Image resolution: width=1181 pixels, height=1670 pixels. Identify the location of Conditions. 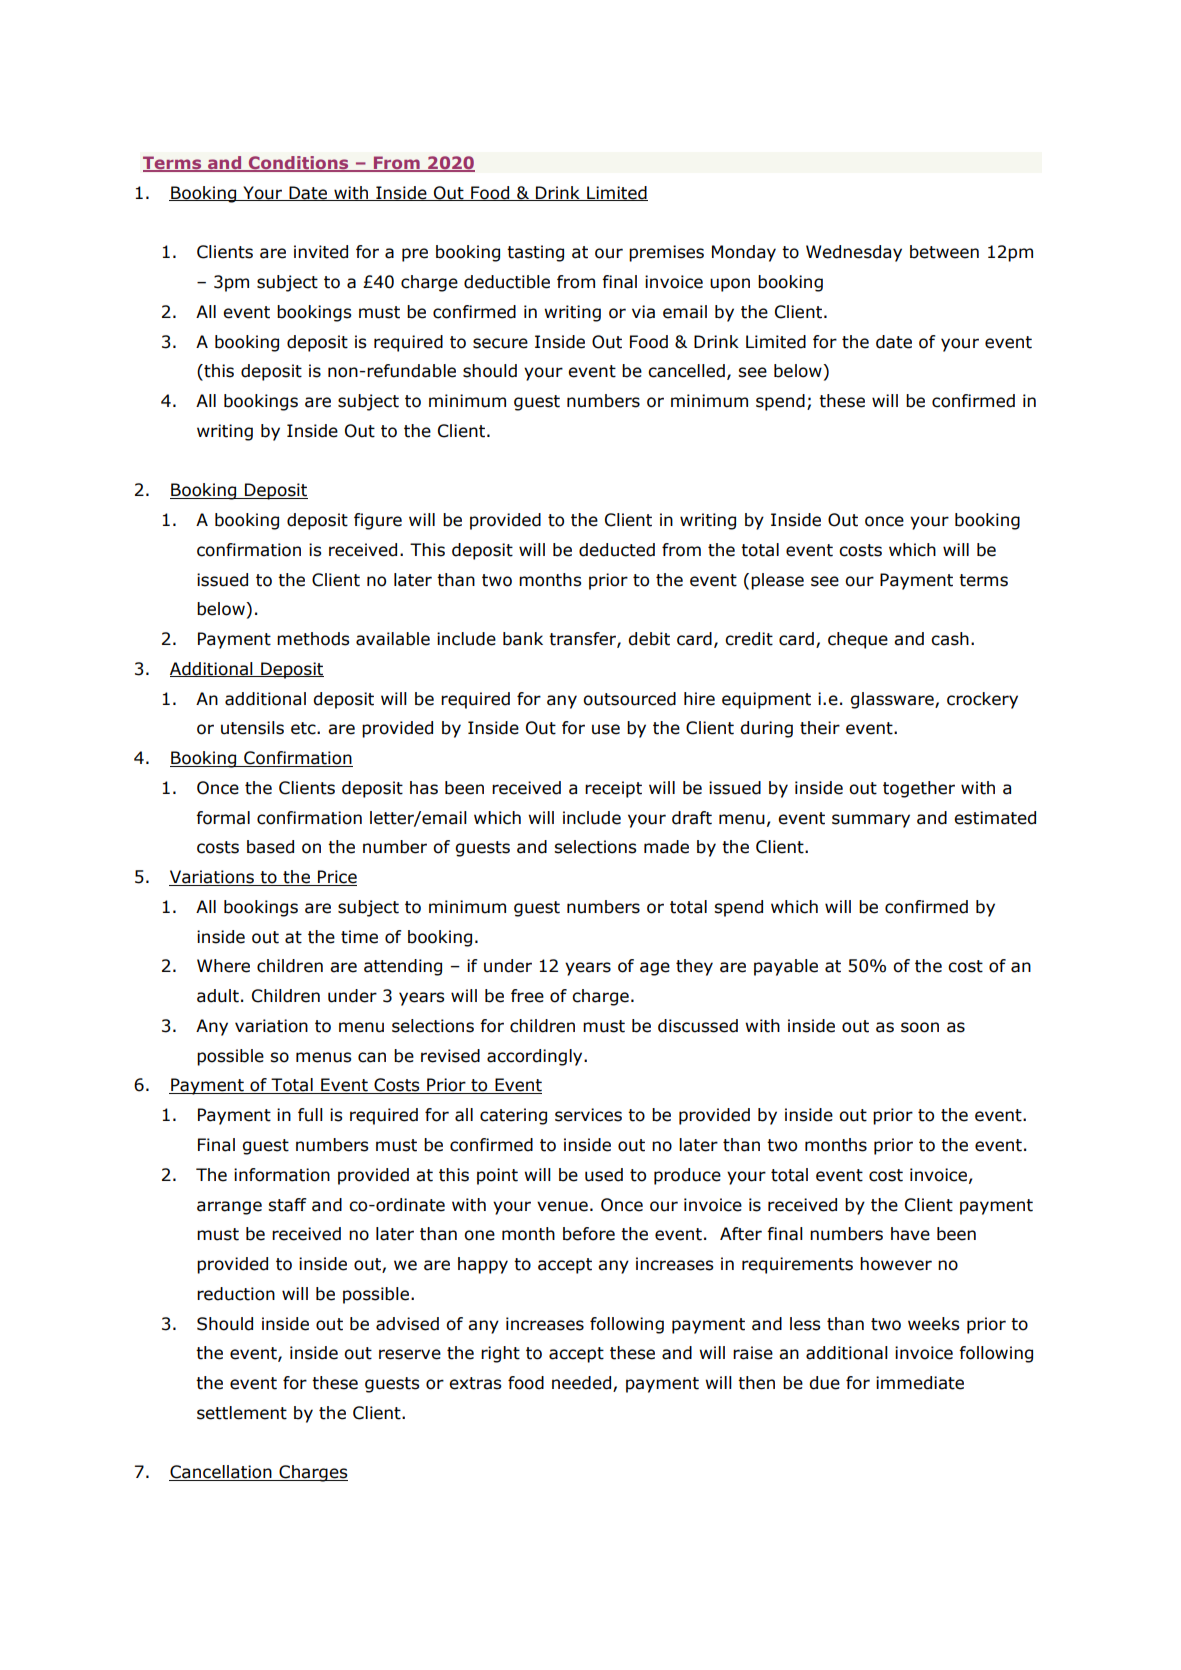
(299, 164).
